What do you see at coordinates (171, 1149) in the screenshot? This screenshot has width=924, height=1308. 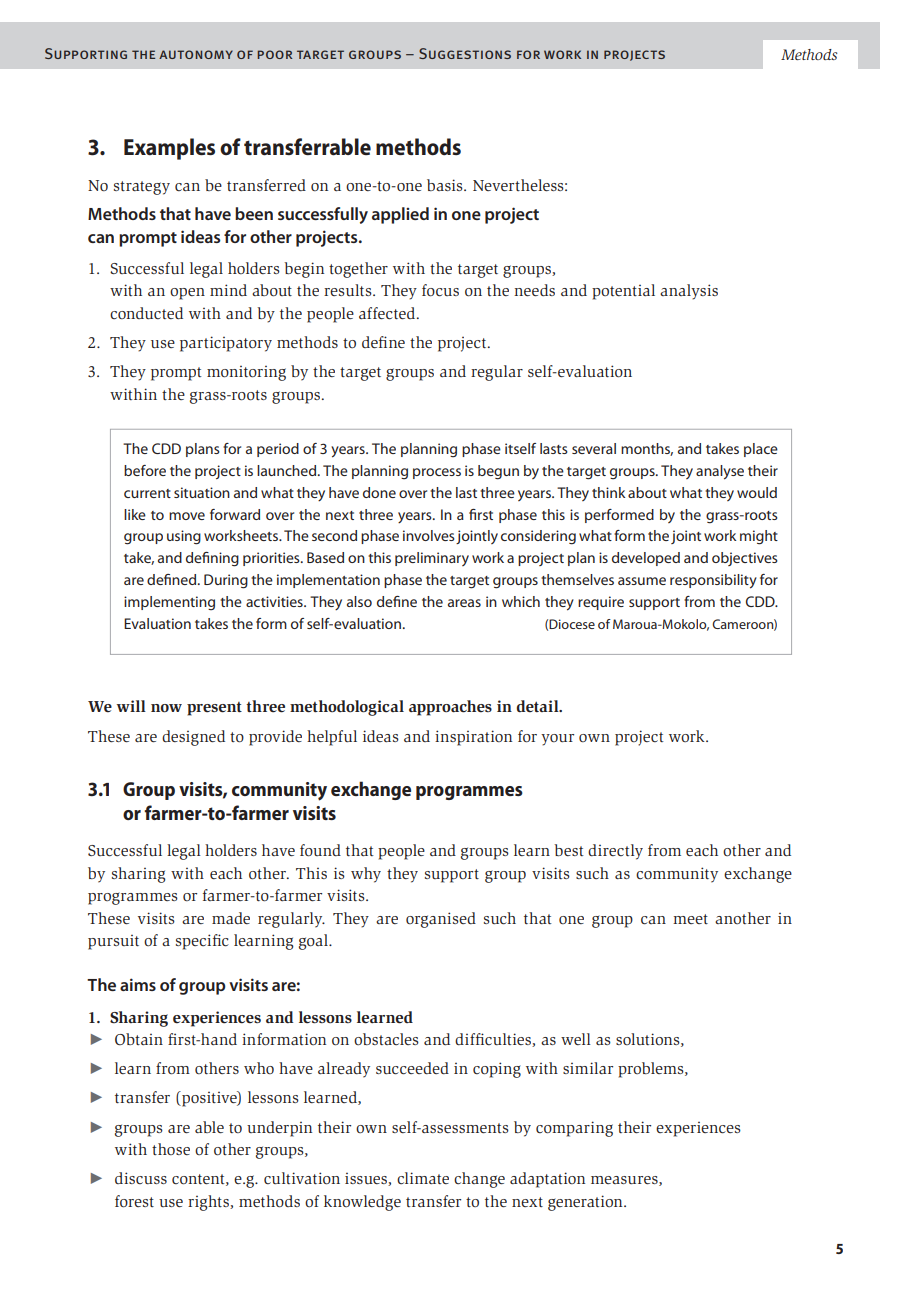 I see `those` at bounding box center [171, 1149].
